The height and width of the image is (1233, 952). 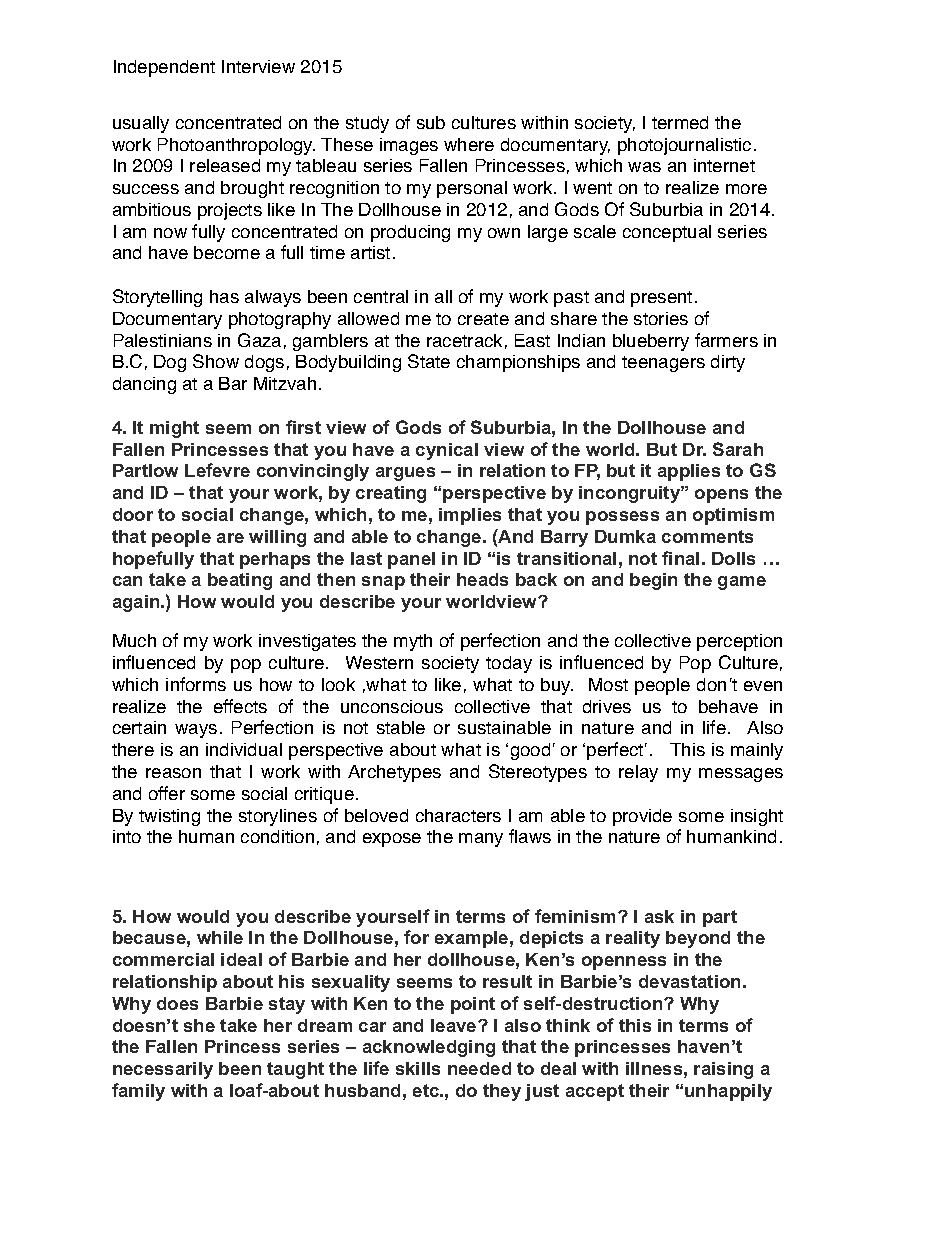 What do you see at coordinates (469, 144) in the image?
I see `where` at bounding box center [469, 144].
